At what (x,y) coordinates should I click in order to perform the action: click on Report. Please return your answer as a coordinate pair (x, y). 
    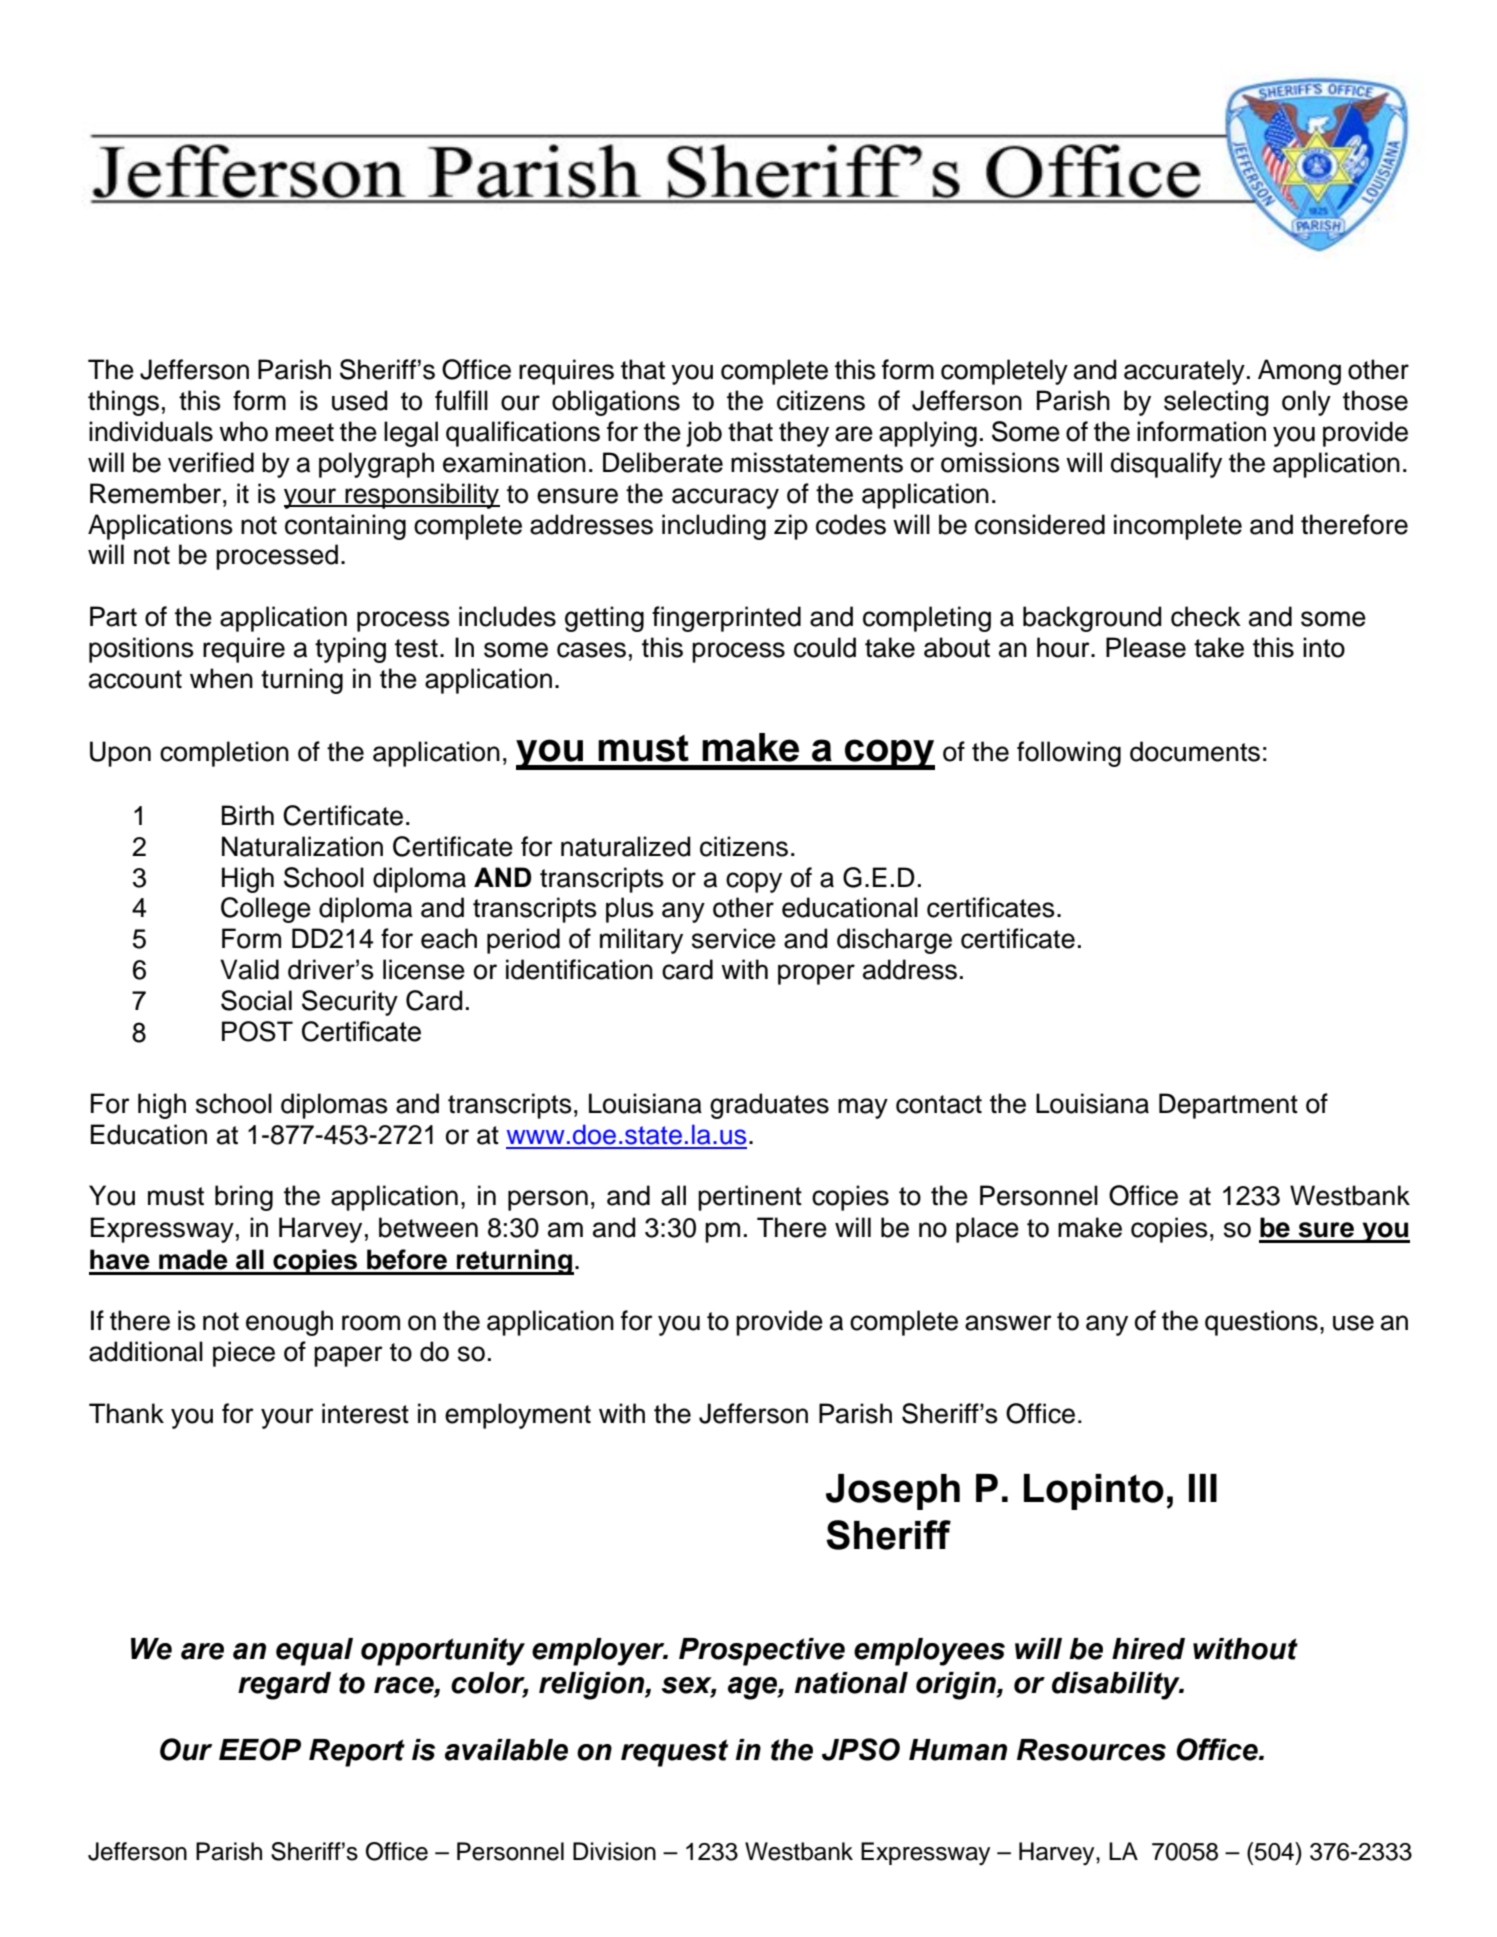
    Looking at the image, I should click on (357, 1753).
